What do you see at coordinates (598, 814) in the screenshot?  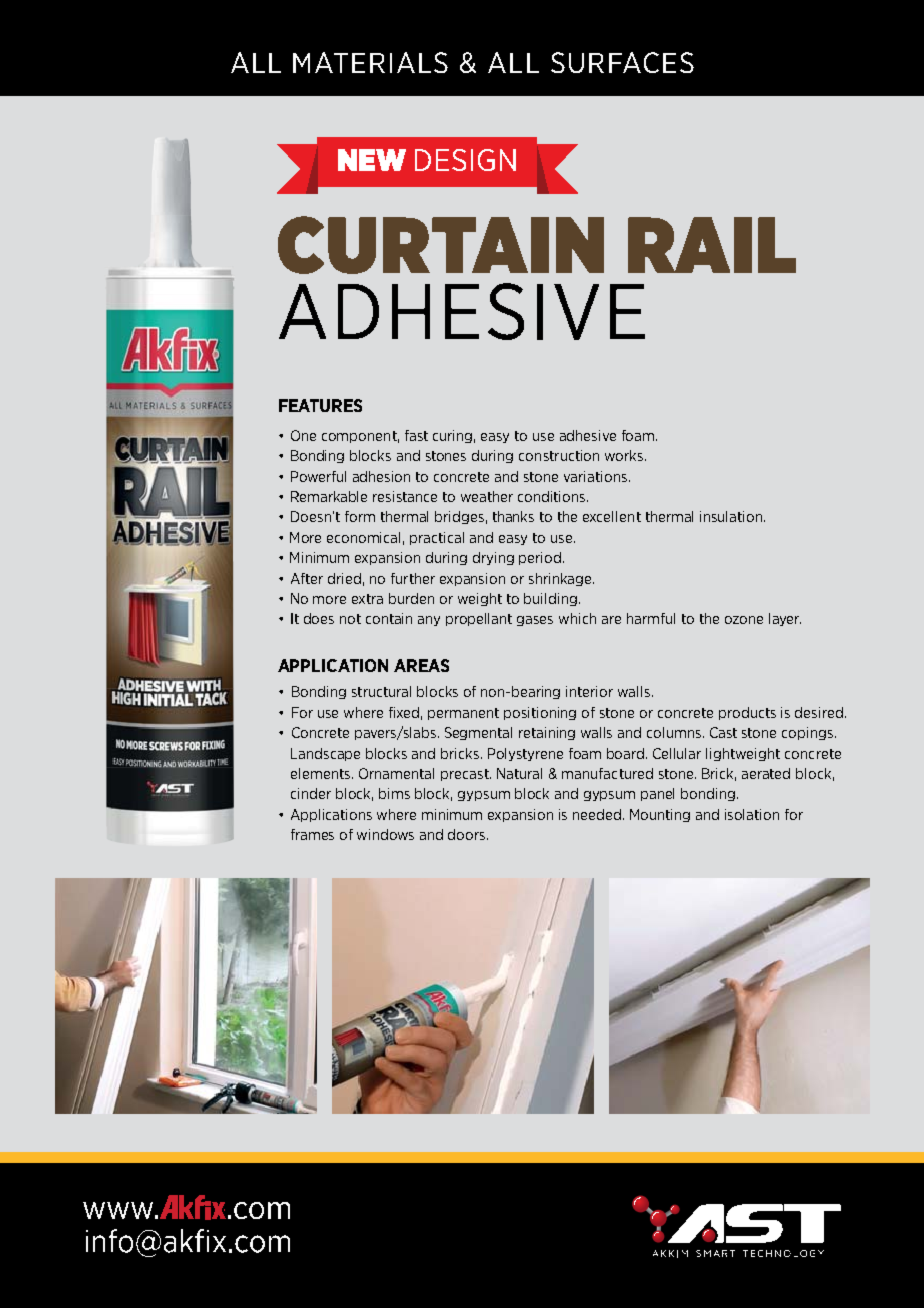 I see `needed` at bounding box center [598, 814].
